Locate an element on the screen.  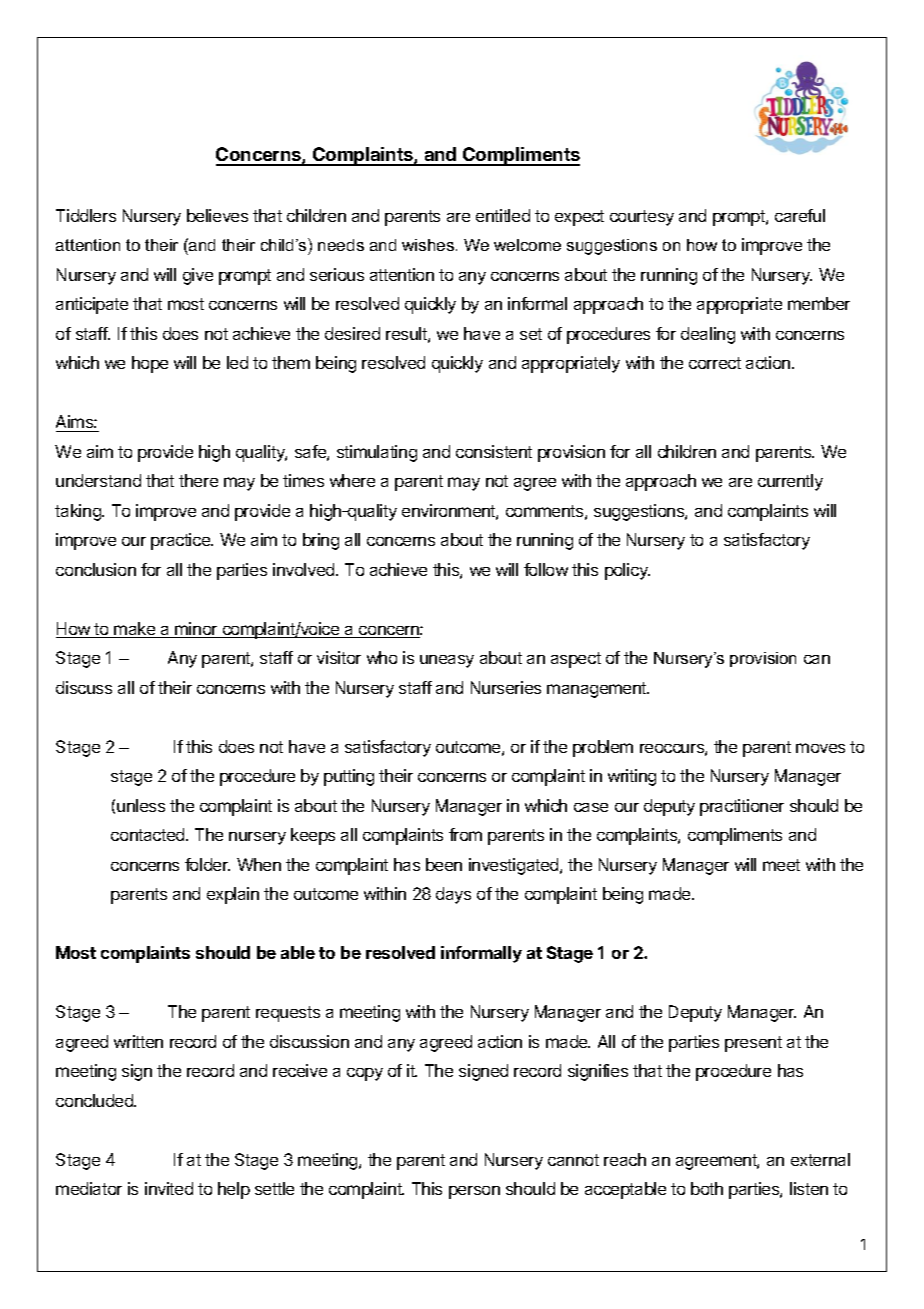
consistent is located at coordinates (494, 451).
